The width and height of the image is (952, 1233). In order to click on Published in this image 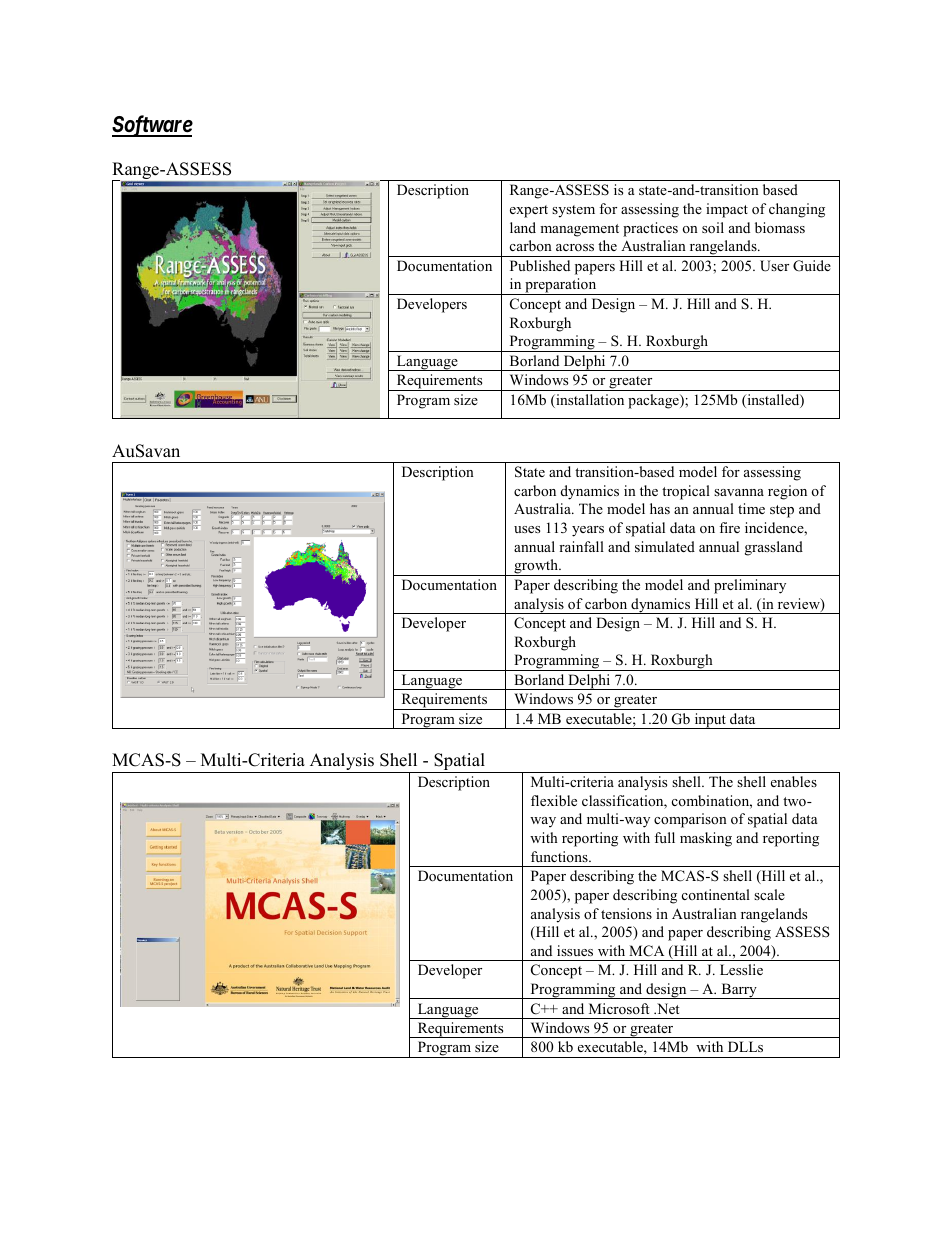, I will do `click(540, 265)`.
